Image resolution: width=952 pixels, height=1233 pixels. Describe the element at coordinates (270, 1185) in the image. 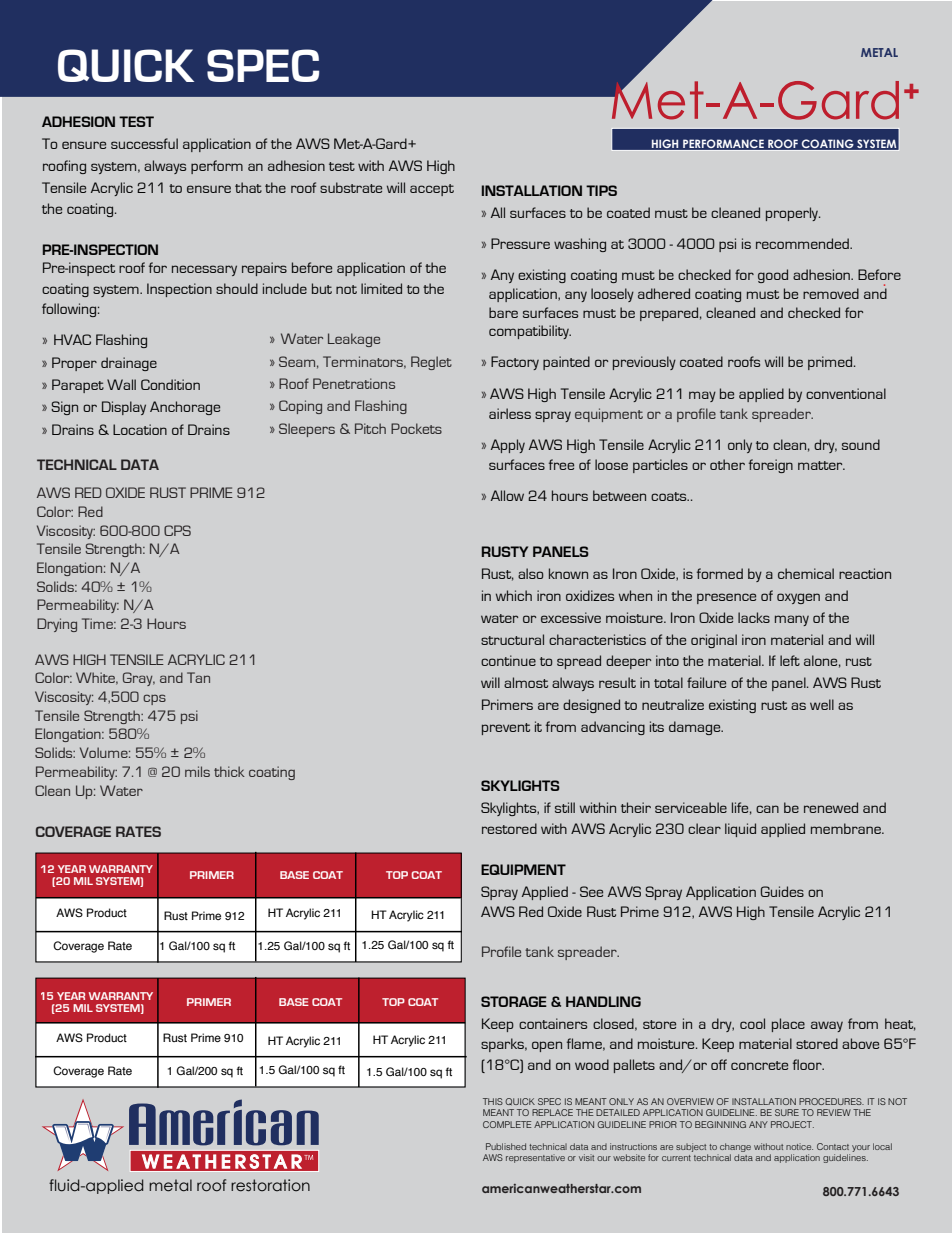

I see `restoration` at that location.
